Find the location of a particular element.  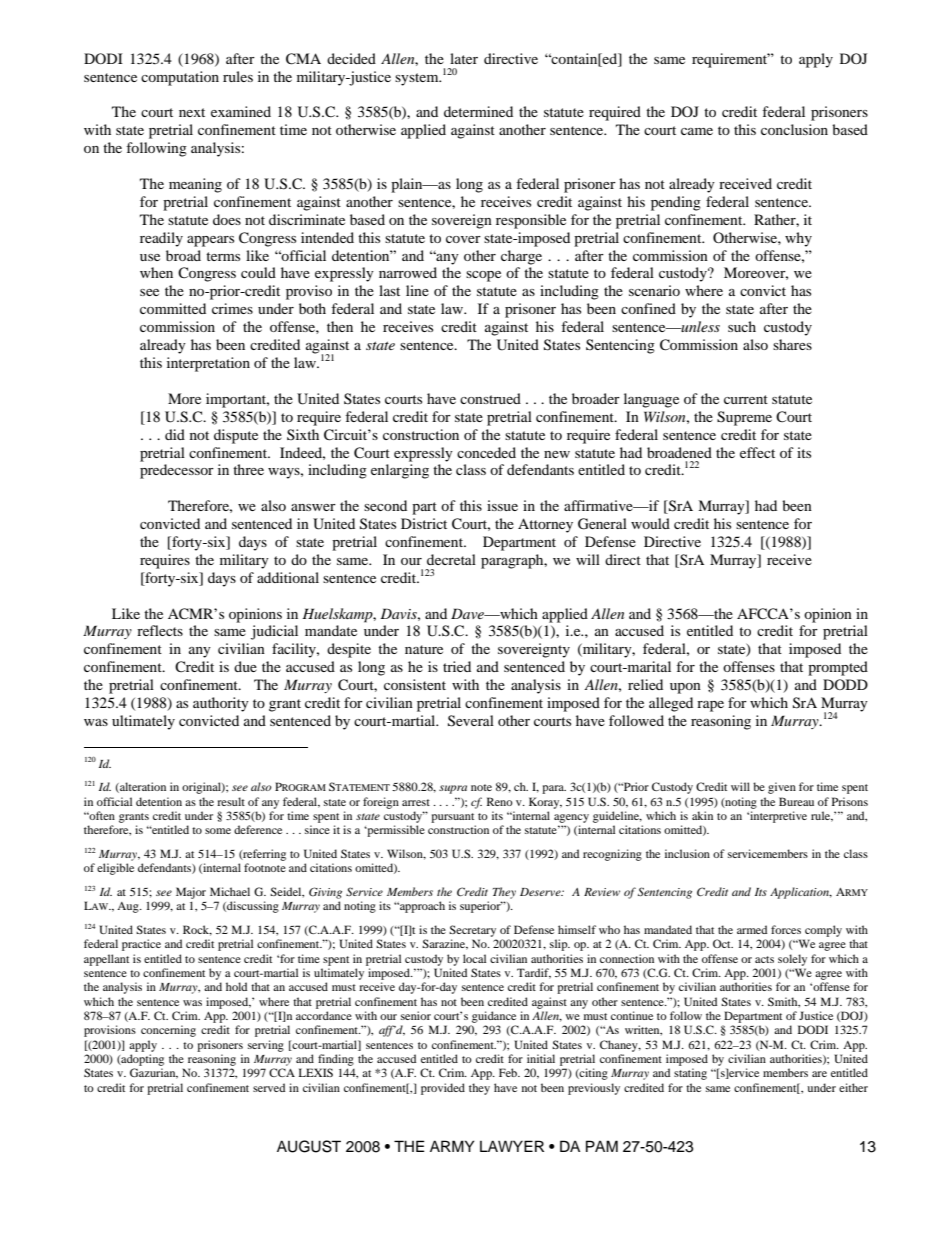

served is located at coordinates (269, 1087).
